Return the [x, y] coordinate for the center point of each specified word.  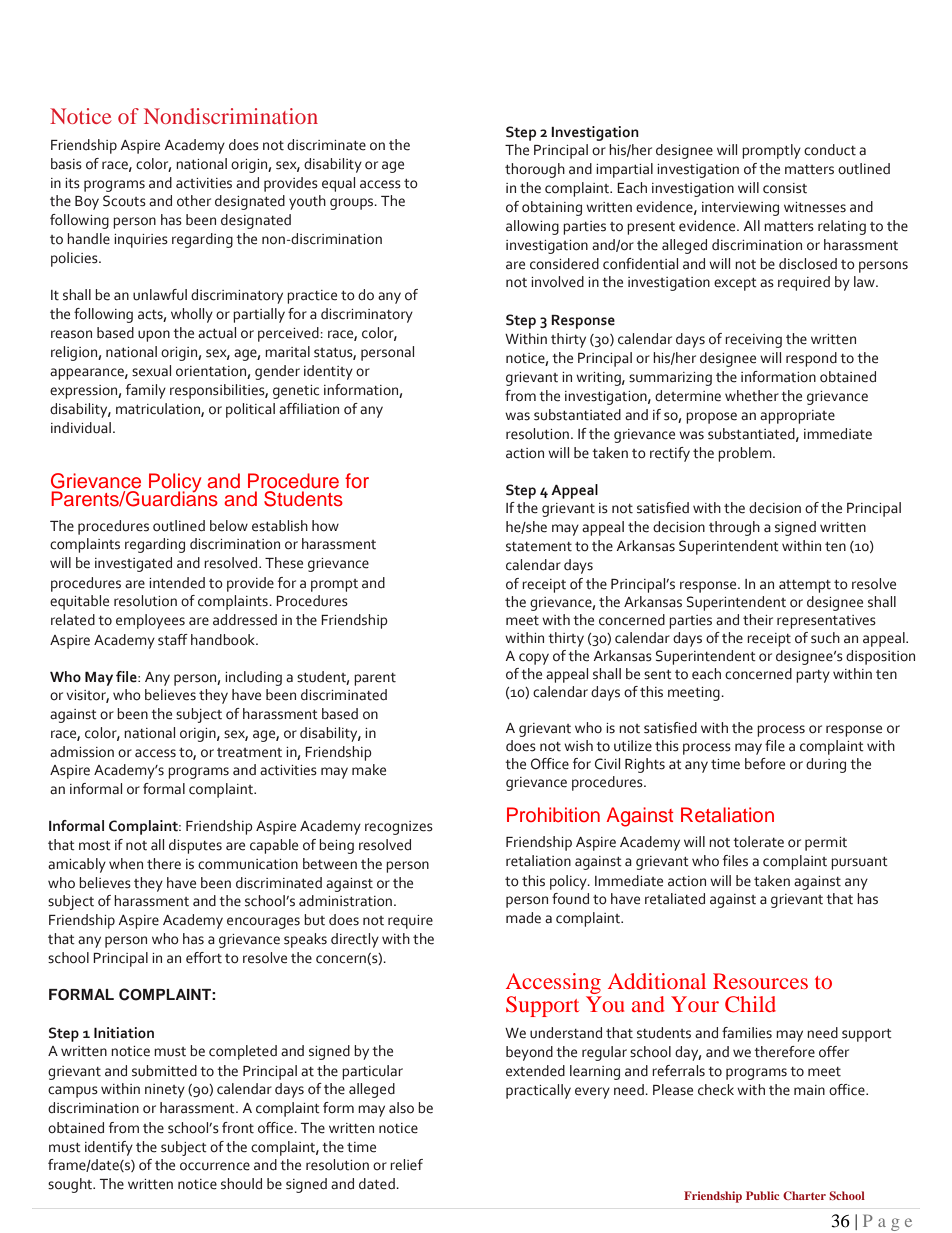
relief [406, 1165]
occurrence [215, 1166]
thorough [535, 170]
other [194, 201]
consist [785, 188]
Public [762, 1195]
